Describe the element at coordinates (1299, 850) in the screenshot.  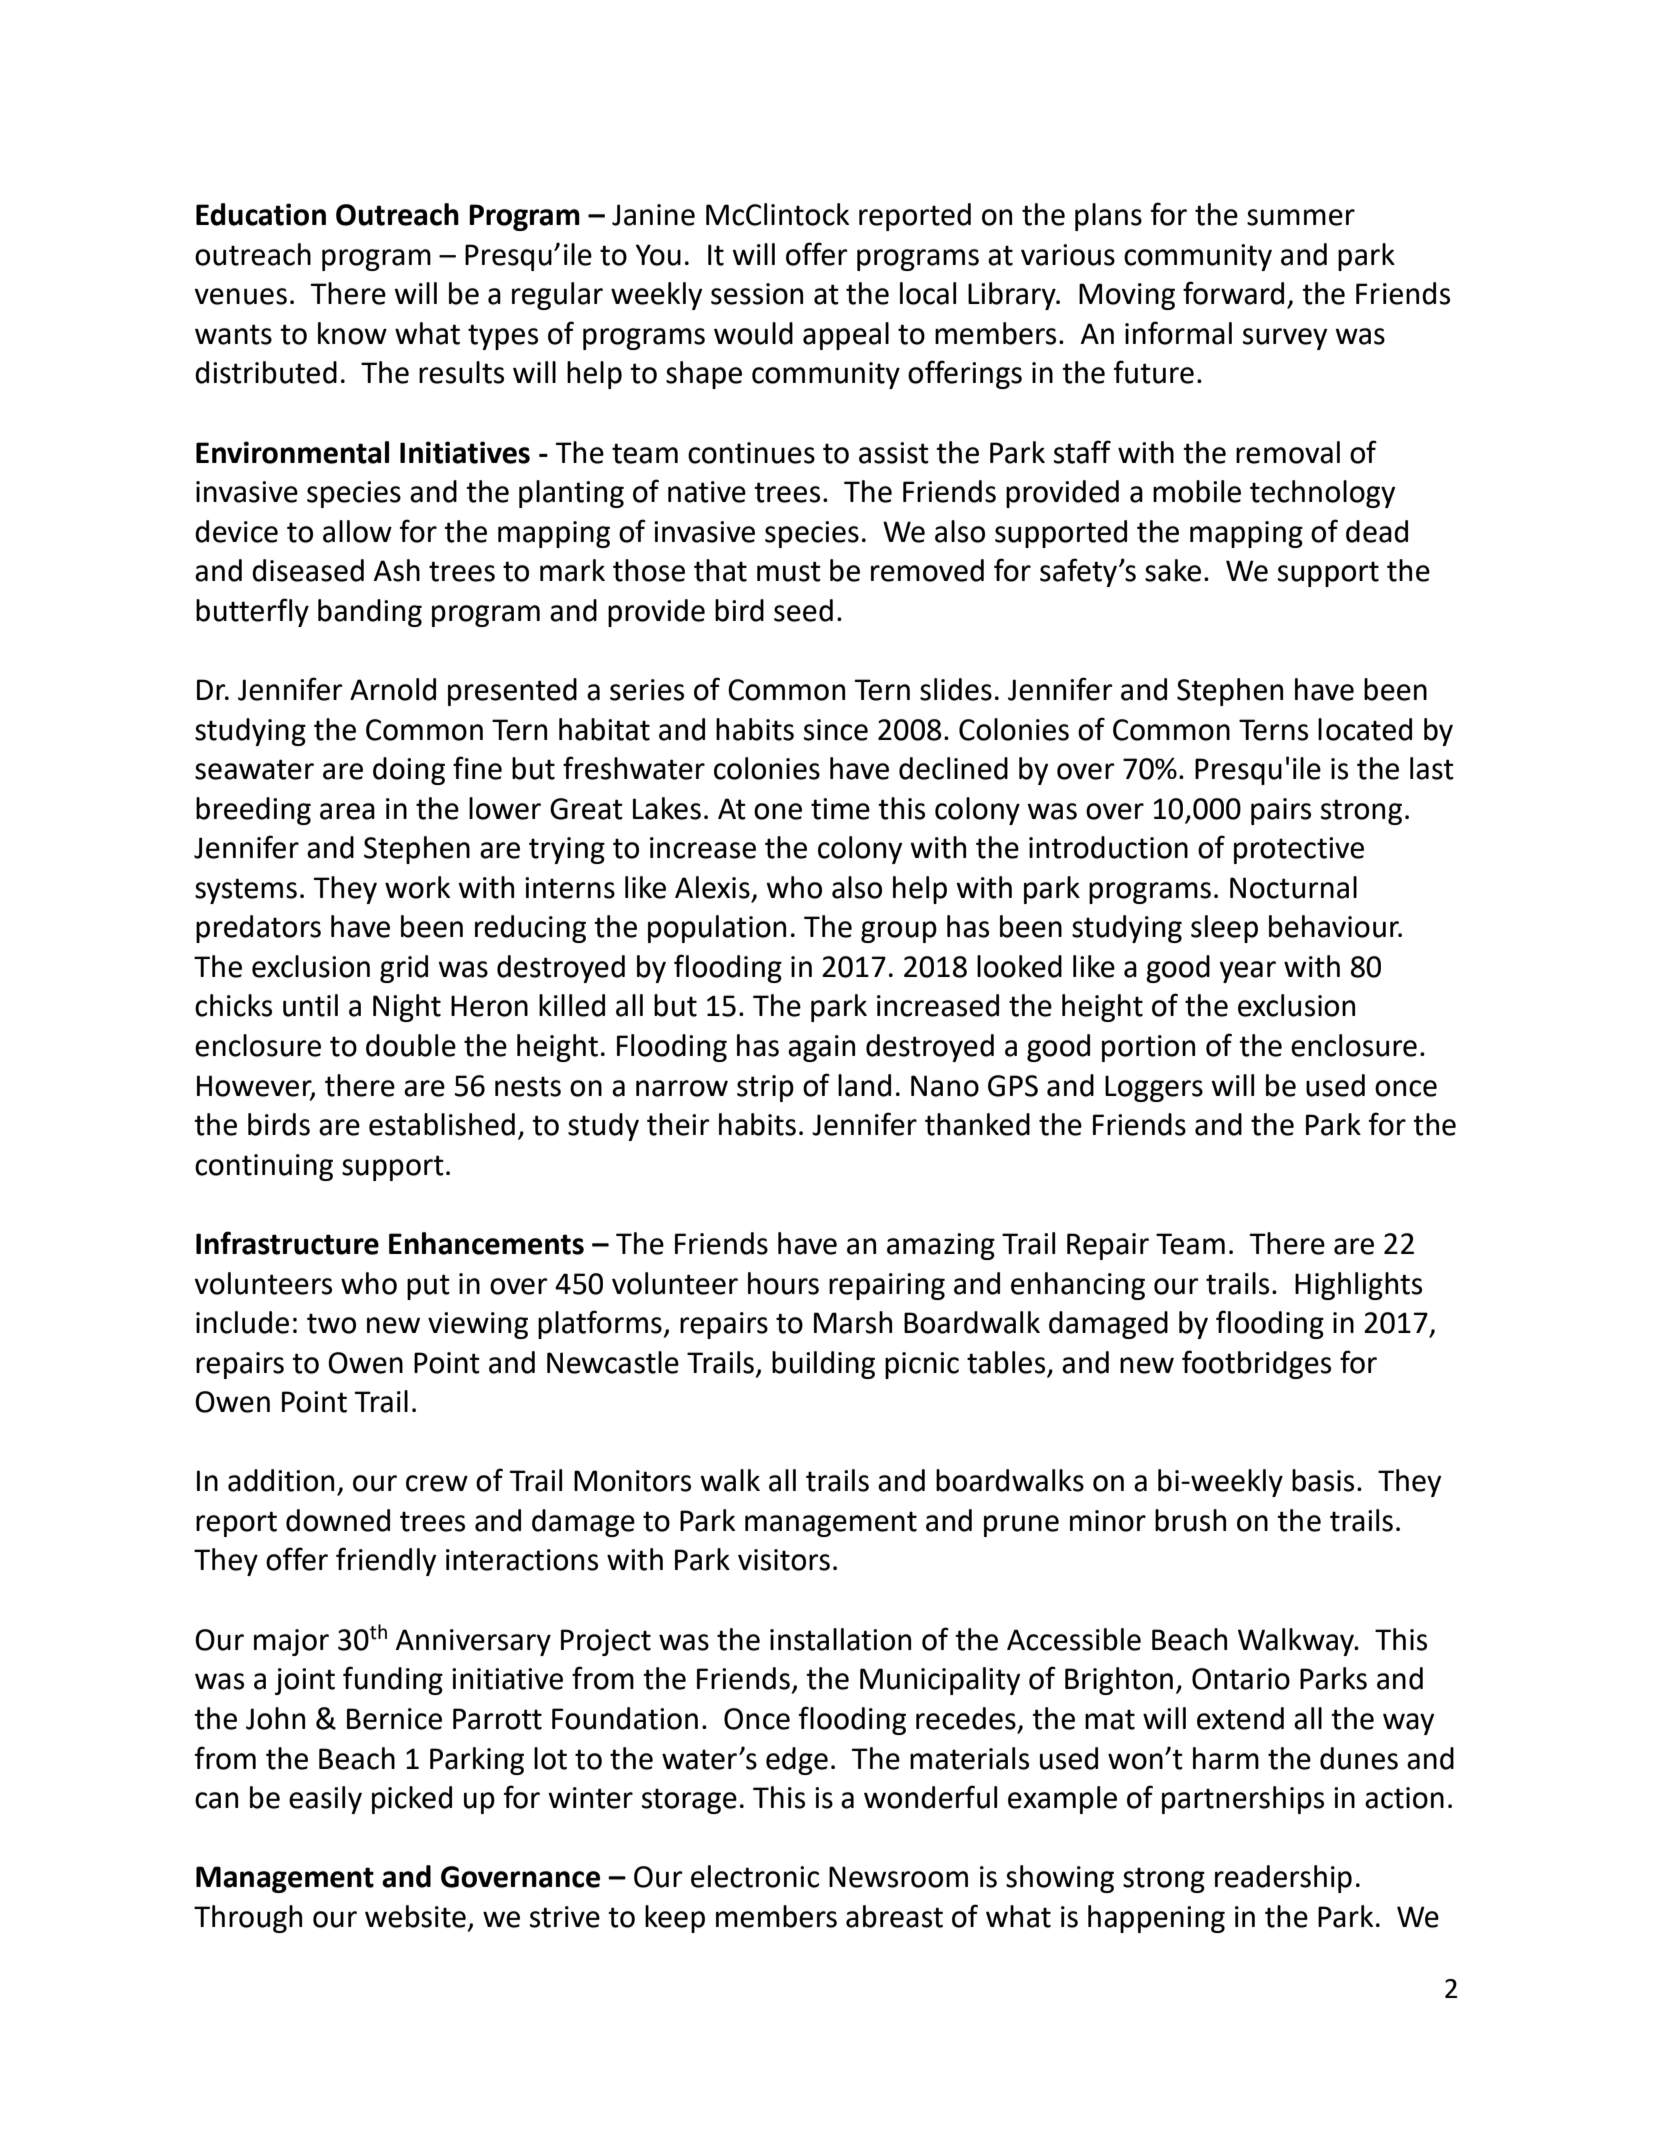
I see `protective` at that location.
